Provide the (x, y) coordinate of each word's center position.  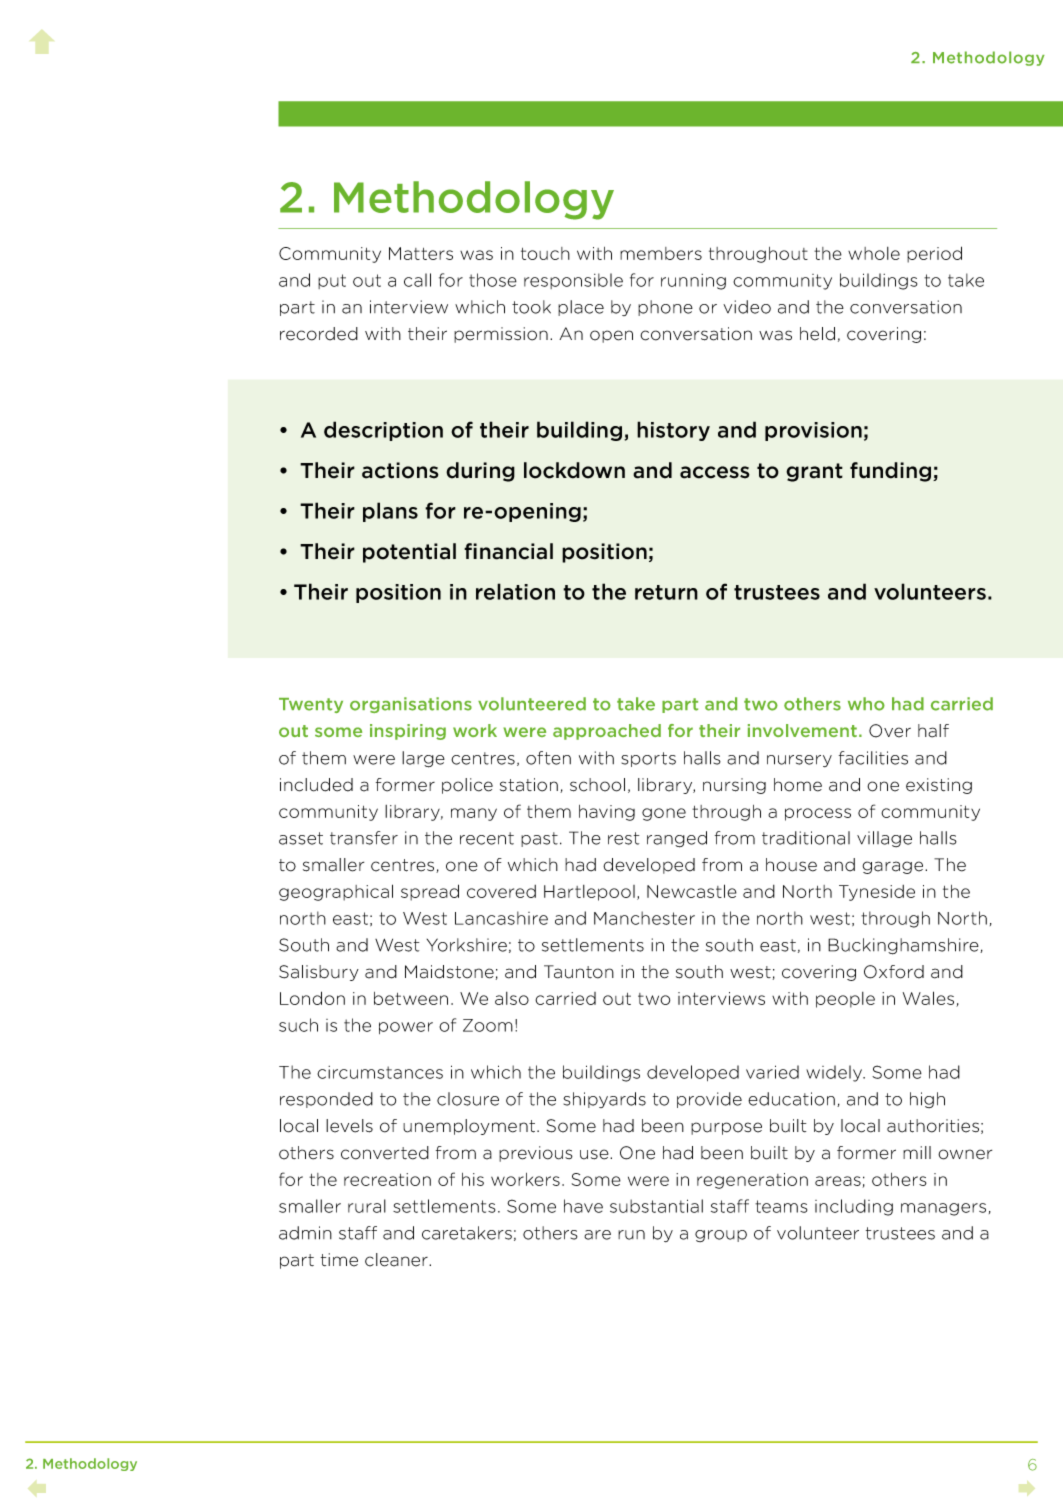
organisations (411, 705)
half (933, 731)
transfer (364, 838)
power (406, 1028)
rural (367, 1206)
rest (623, 838)
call (417, 280)
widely (835, 1073)
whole (874, 253)
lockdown (574, 470)
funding (892, 472)
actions (400, 470)
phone (665, 308)
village (884, 839)
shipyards (604, 1100)
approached (607, 732)
